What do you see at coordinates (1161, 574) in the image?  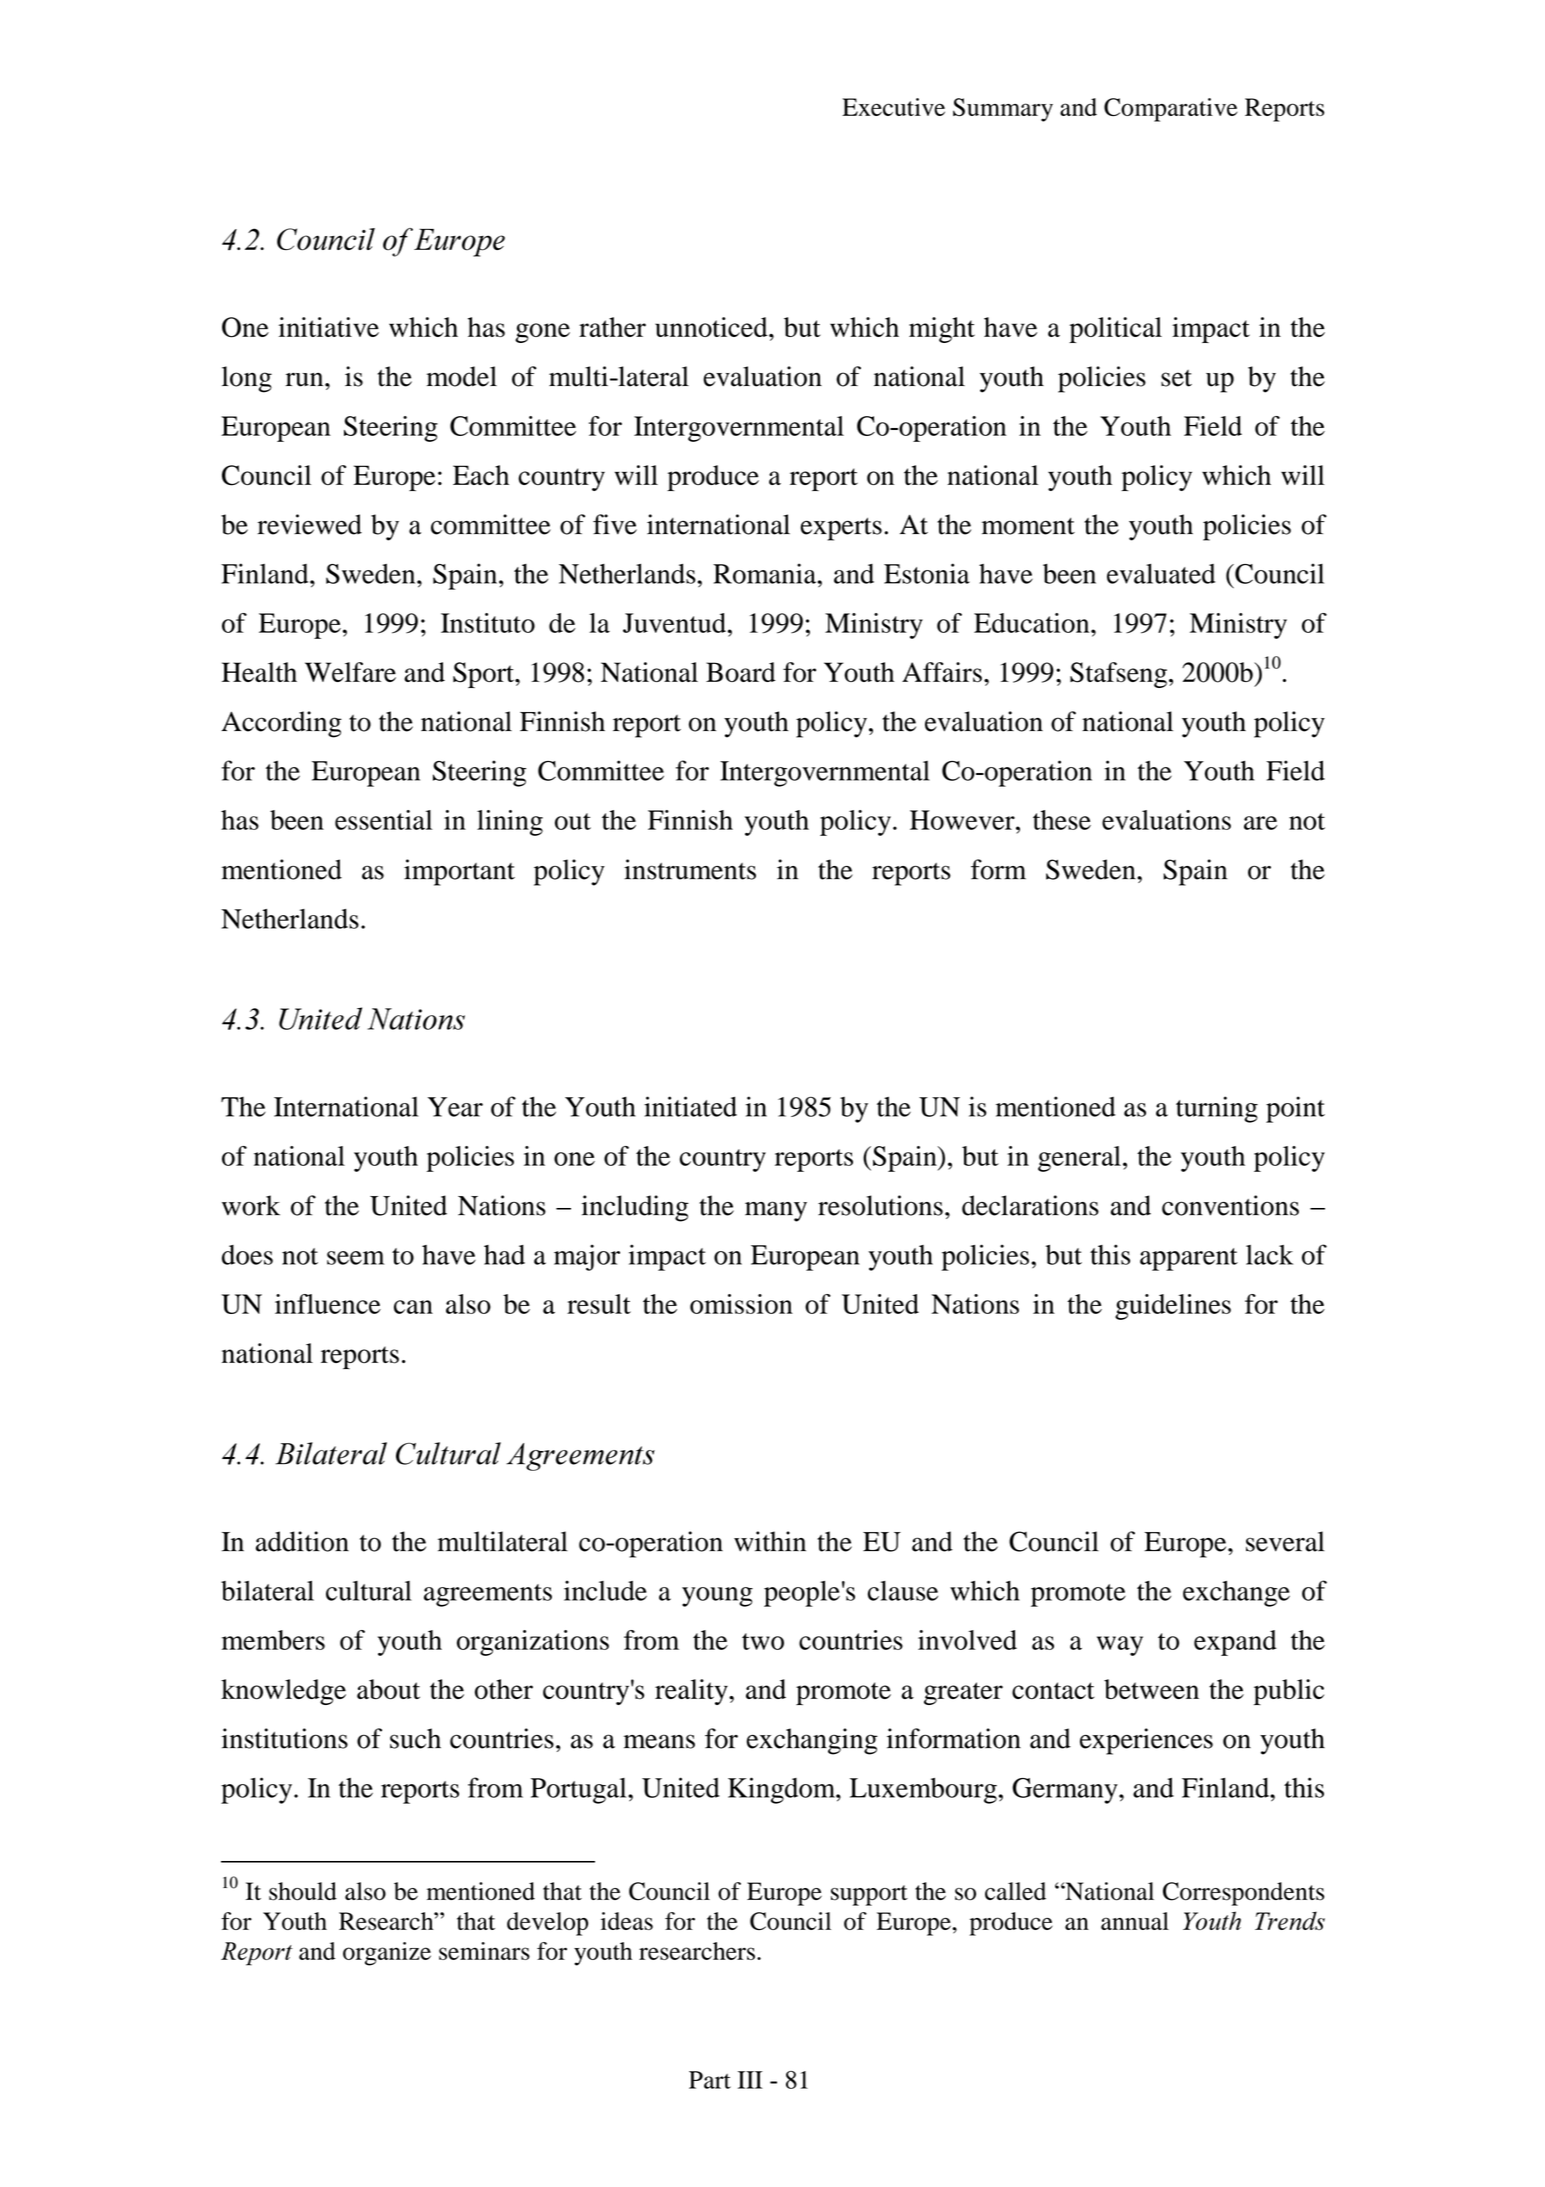 I see `evaluated` at bounding box center [1161, 574].
